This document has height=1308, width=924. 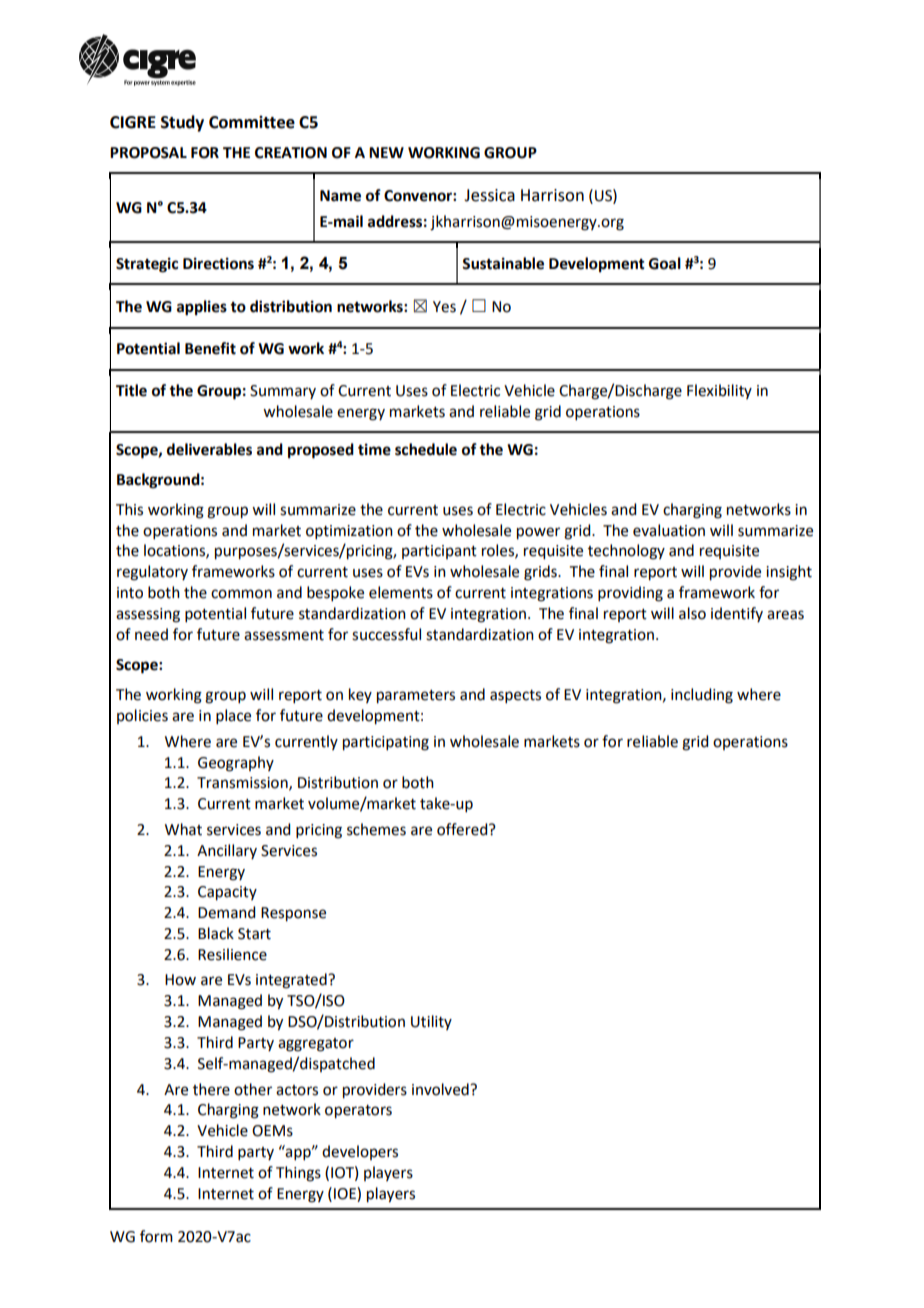 What do you see at coordinates (669, 530) in the document?
I see `evaluation` at bounding box center [669, 530].
